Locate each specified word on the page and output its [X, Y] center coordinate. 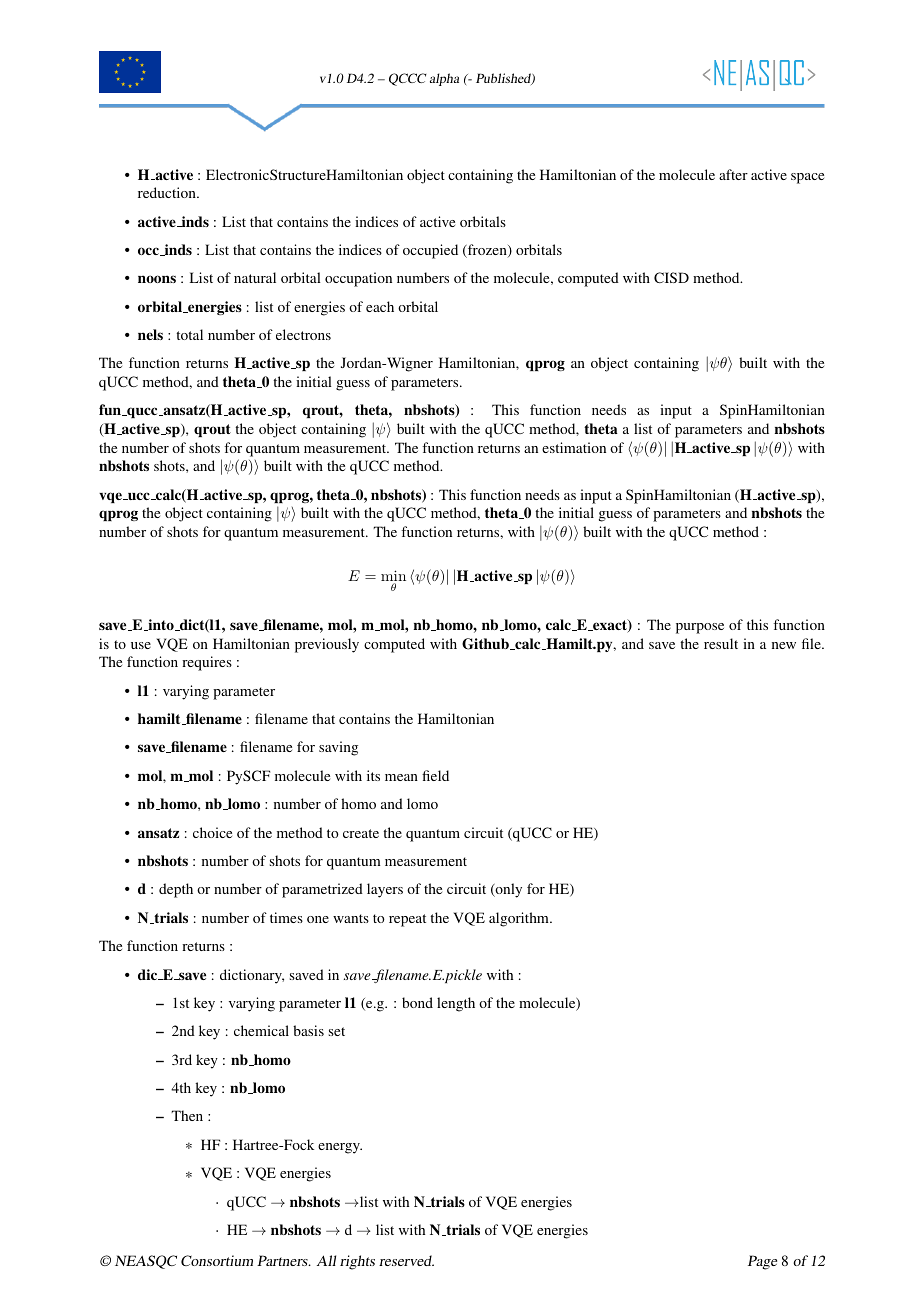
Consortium [217, 1260]
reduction [168, 192]
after [733, 174]
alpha [444, 79]
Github [486, 644]
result [721, 643]
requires [207, 663]
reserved [406, 1260]
